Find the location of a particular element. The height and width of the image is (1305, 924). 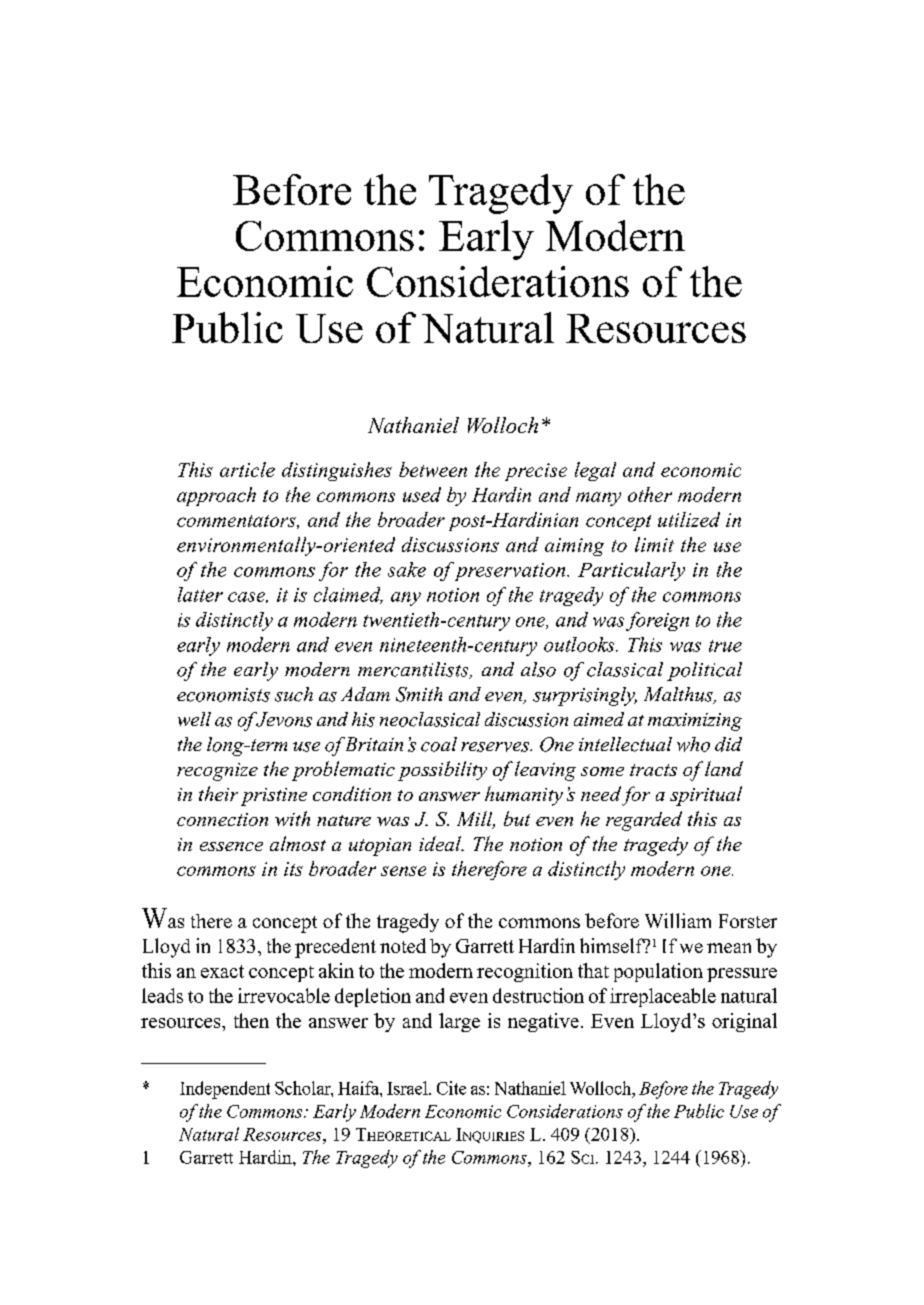

Independent is located at coordinates (225, 1090).
